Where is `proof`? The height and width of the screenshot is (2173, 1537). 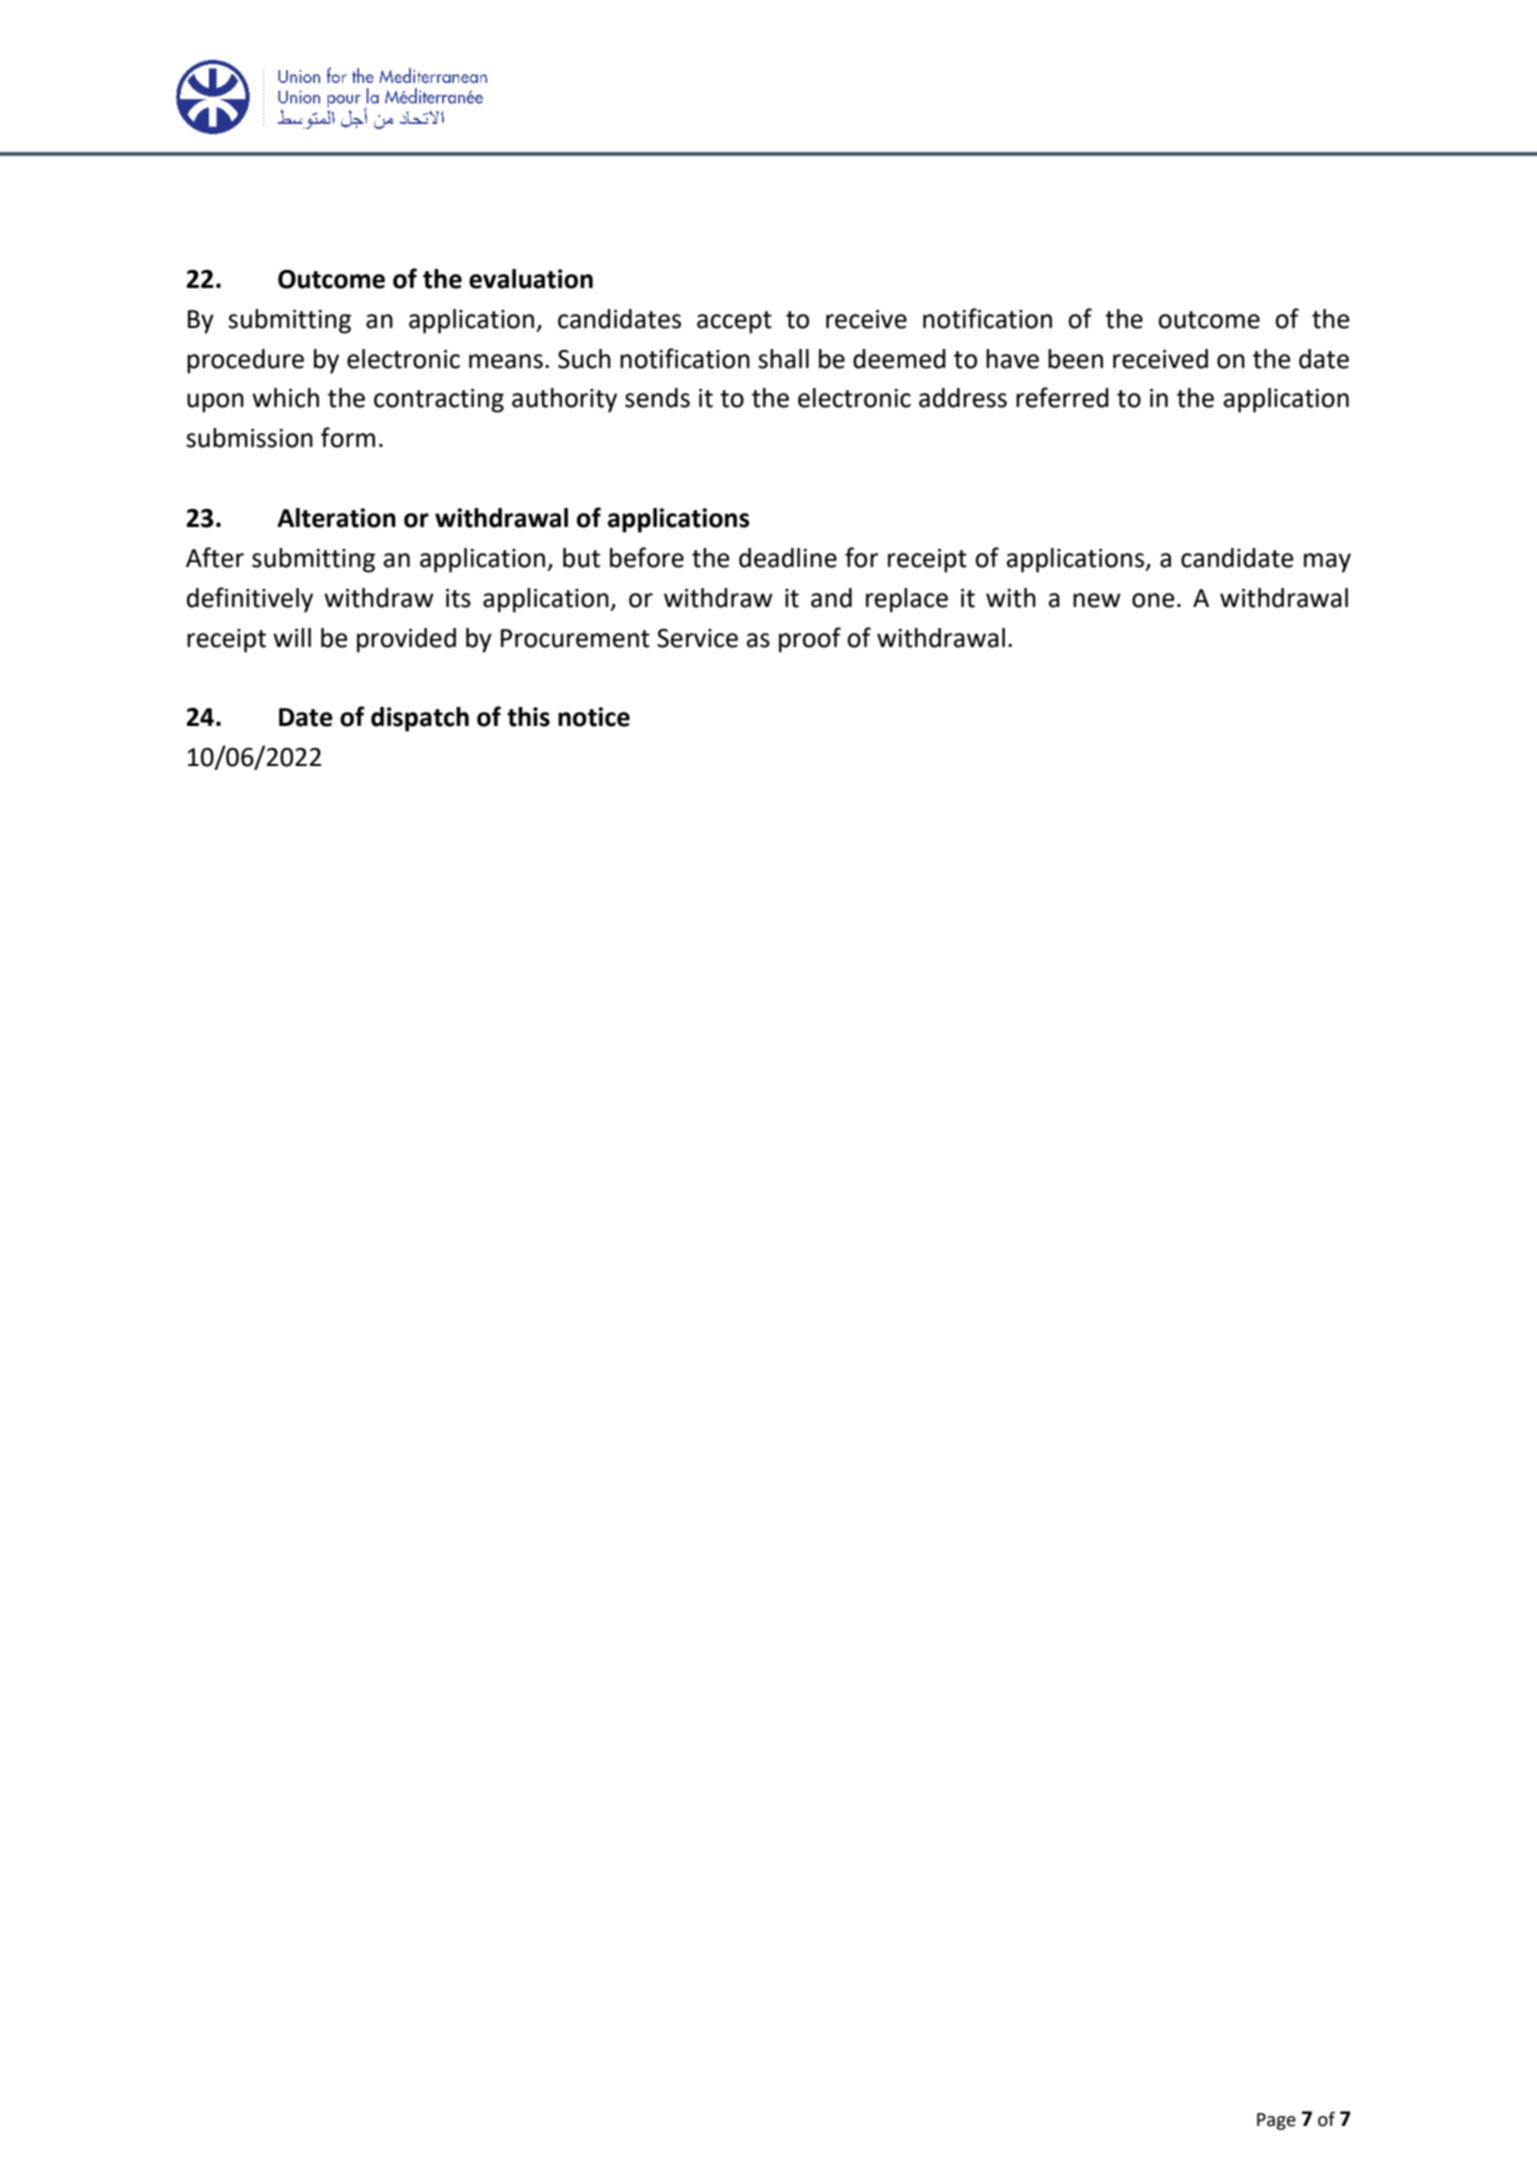
proof is located at coordinates (810, 640).
